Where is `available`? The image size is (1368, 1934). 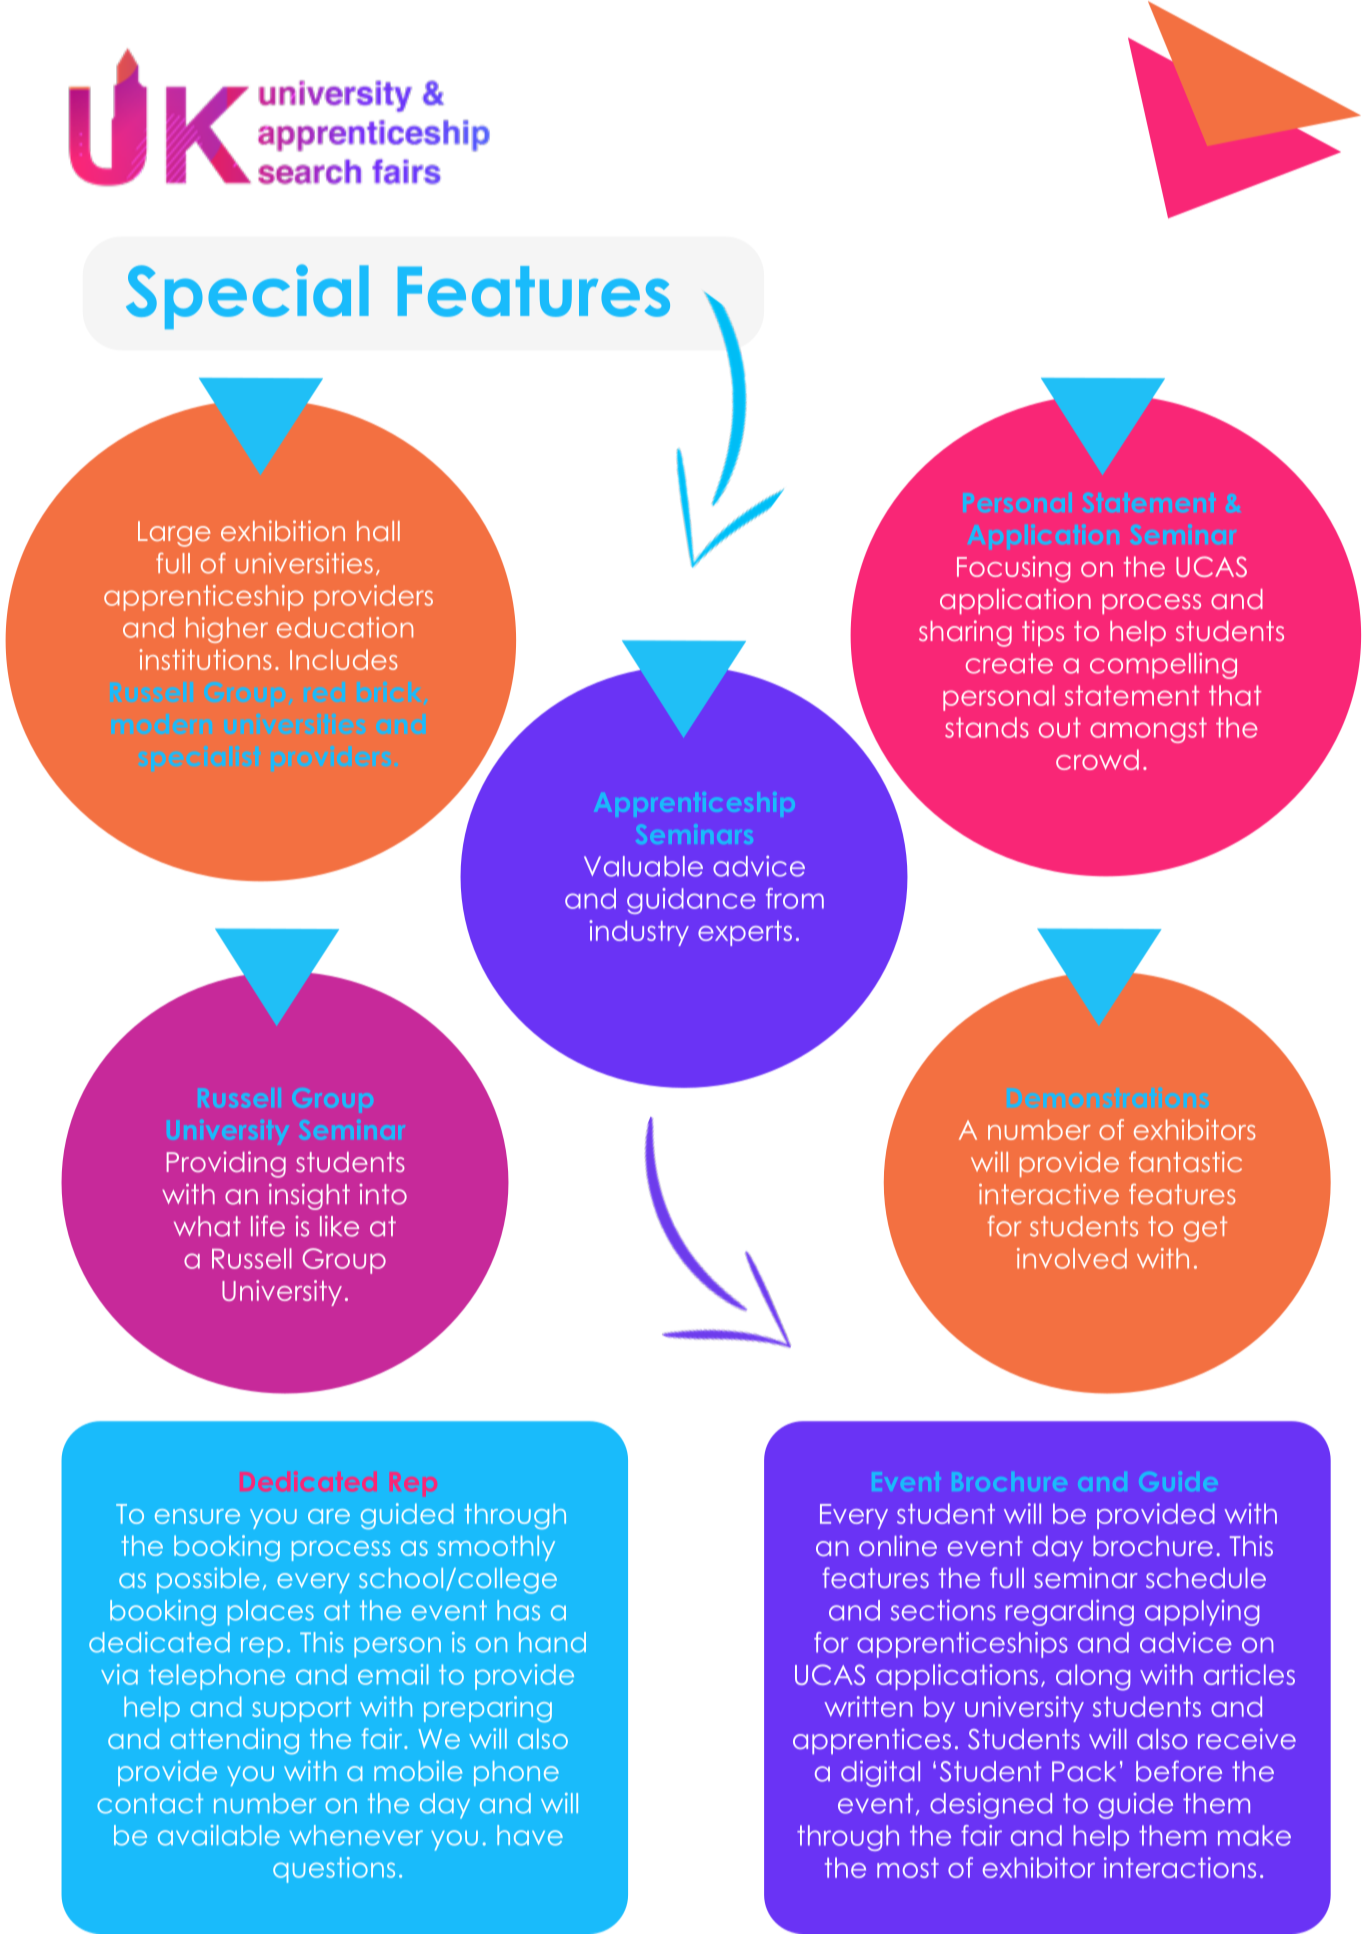
available is located at coordinates (219, 1835).
